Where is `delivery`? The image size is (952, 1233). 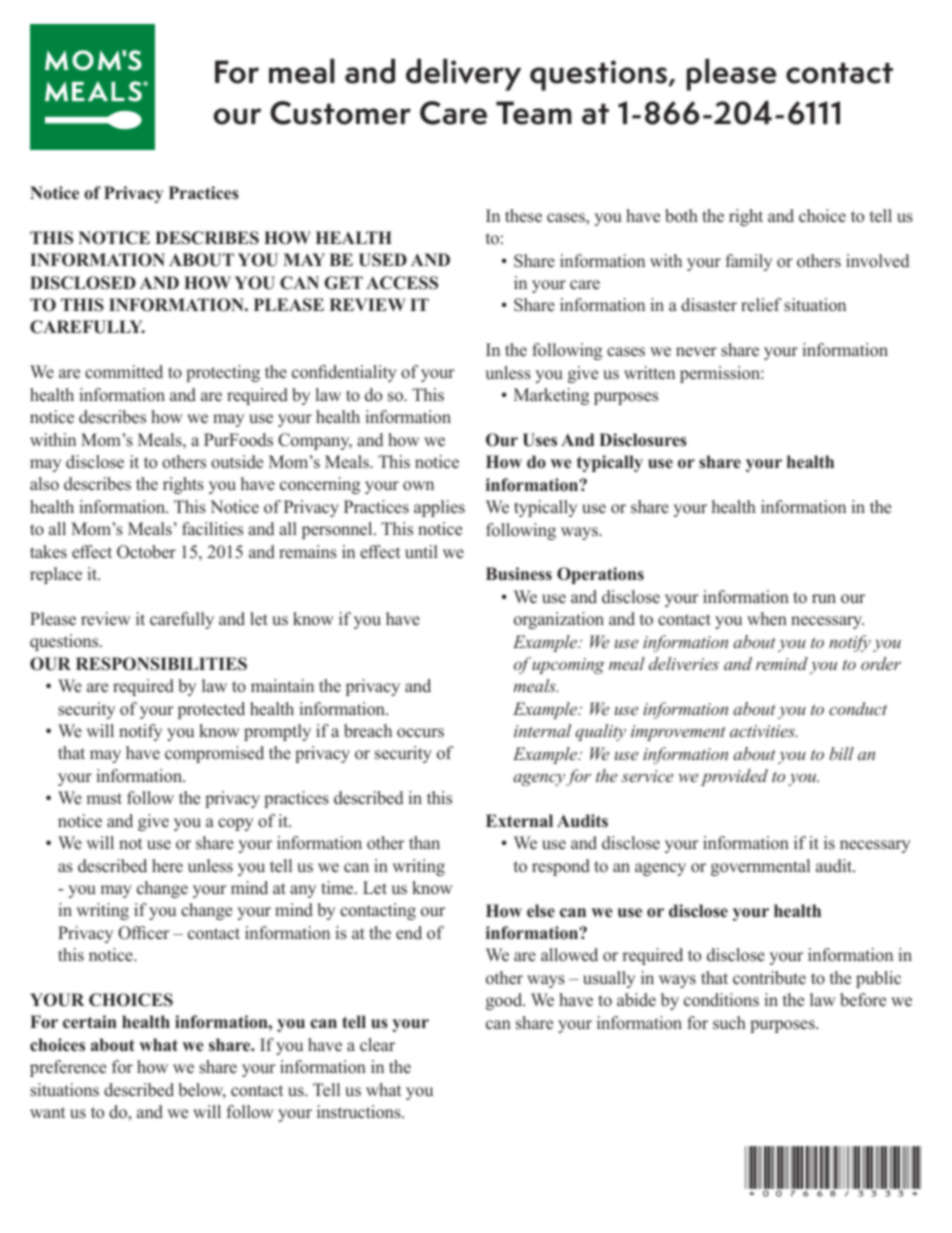
delivery is located at coordinates (463, 74).
